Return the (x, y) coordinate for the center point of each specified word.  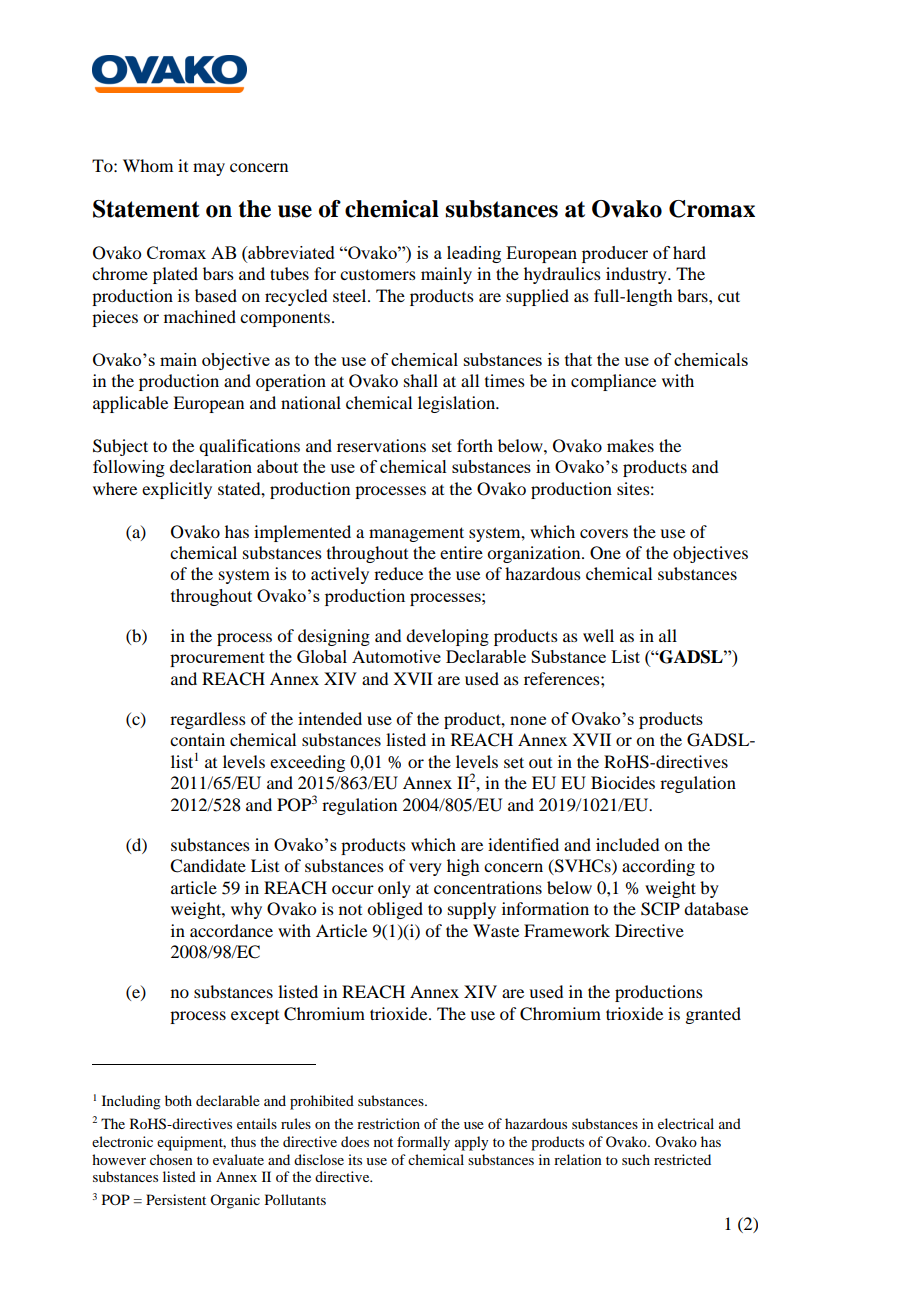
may (209, 169)
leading (474, 254)
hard (689, 252)
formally (423, 1143)
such (636, 1159)
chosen (171, 1159)
